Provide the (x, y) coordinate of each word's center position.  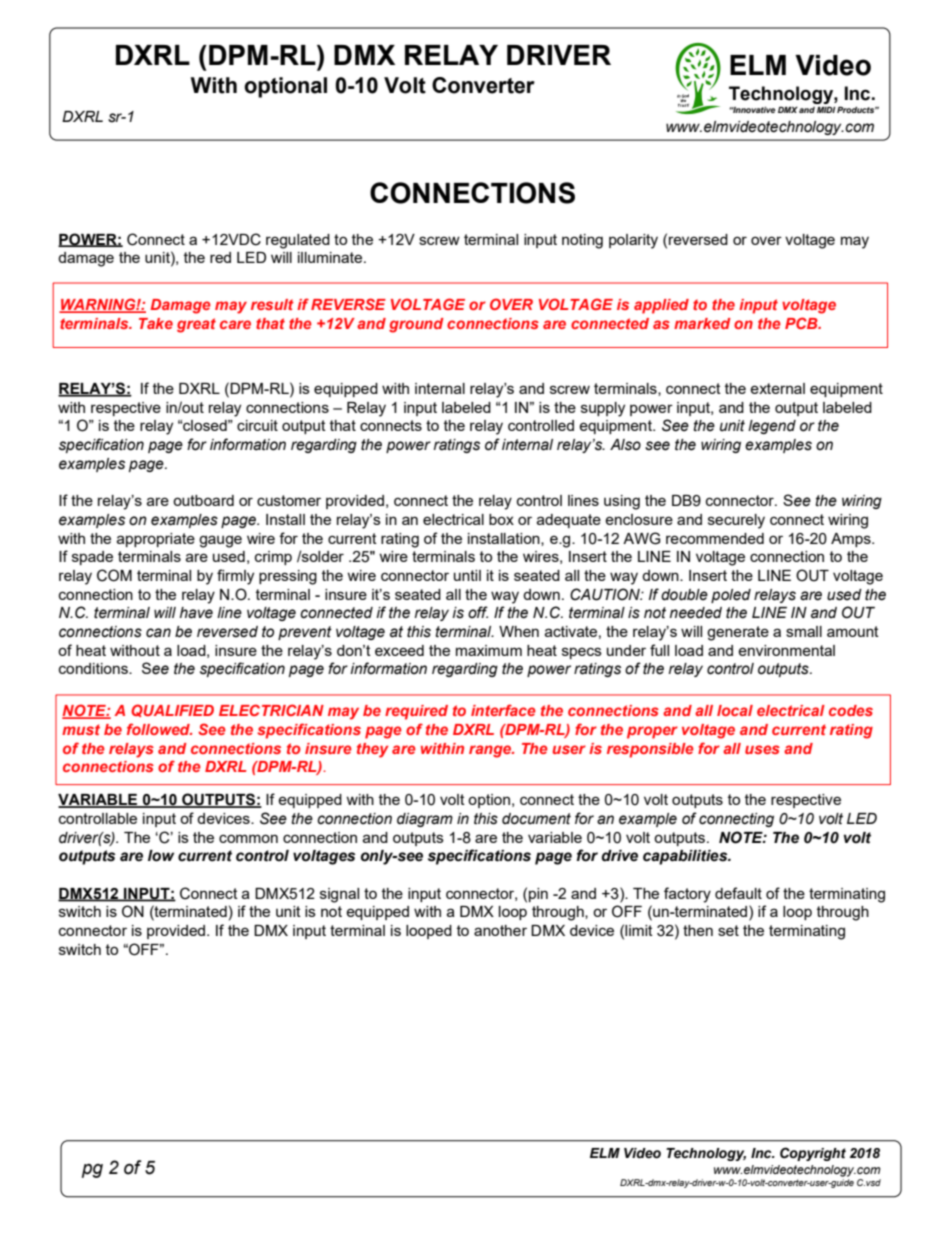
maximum (489, 650)
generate (738, 633)
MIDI (826, 109)
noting (582, 241)
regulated (298, 241)
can (158, 633)
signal (339, 895)
